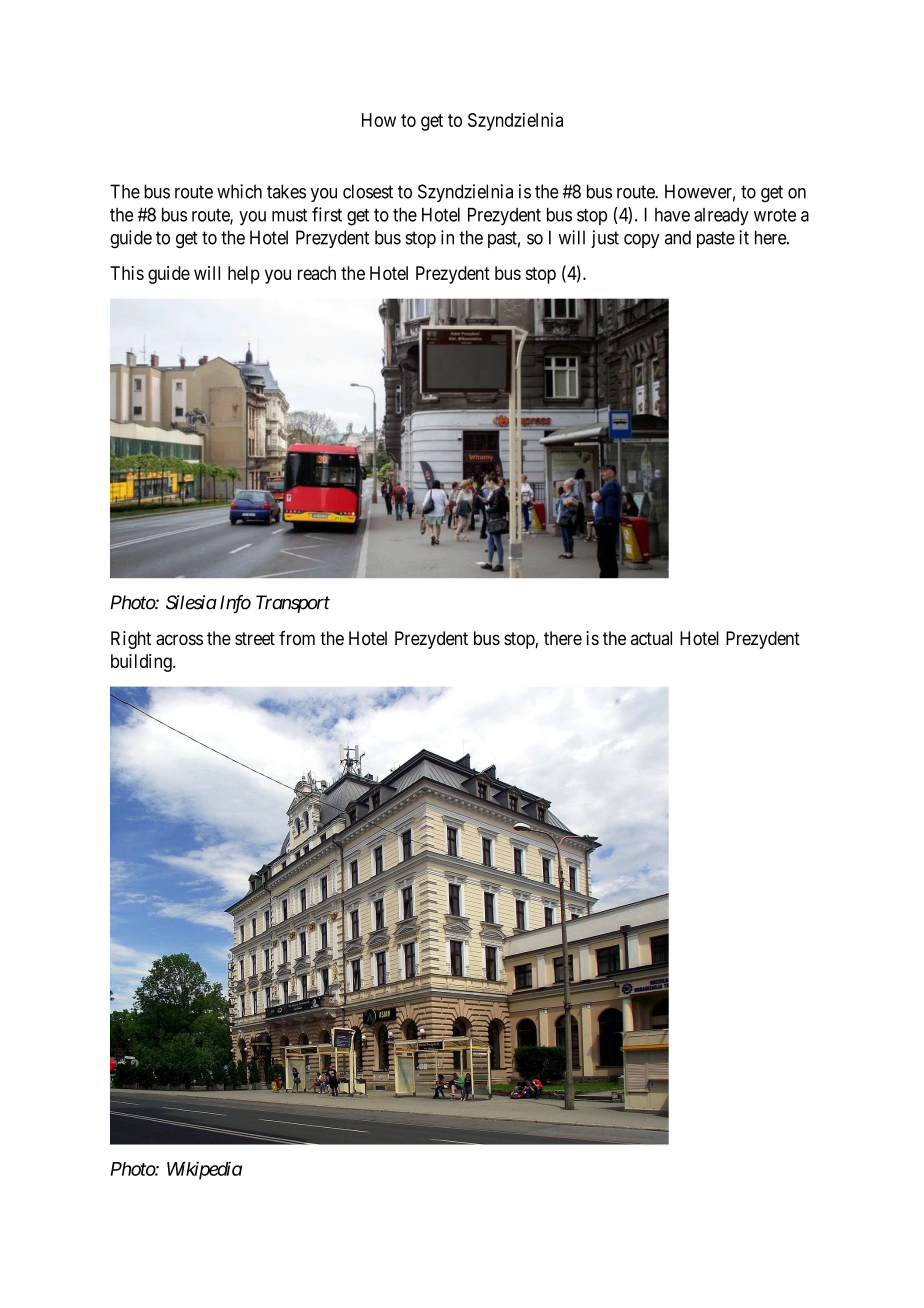  What do you see at coordinates (239, 191) in the screenshot?
I see `which` at bounding box center [239, 191].
